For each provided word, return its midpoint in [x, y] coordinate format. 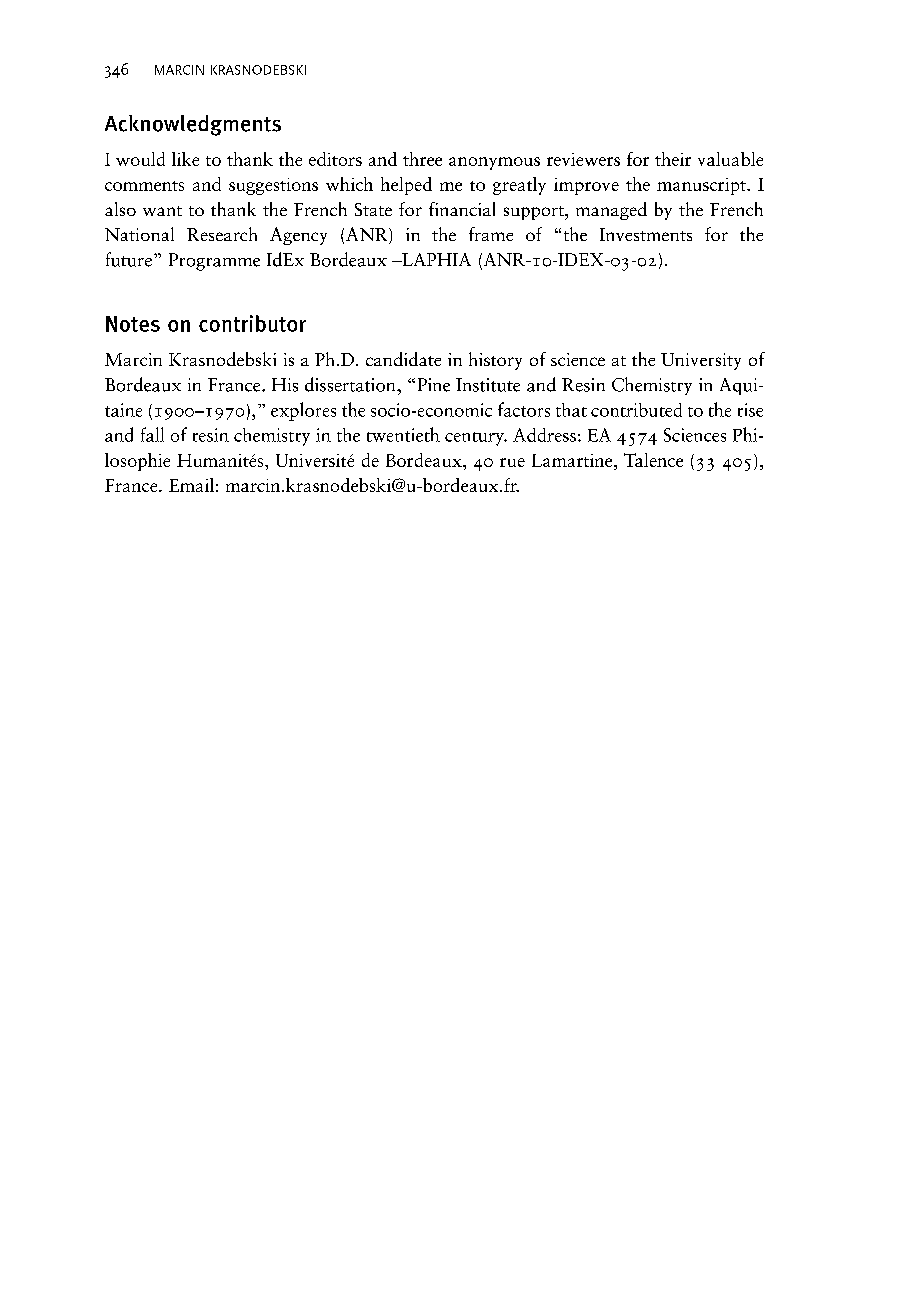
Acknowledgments [193, 125]
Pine [434, 385]
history [495, 361]
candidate [403, 359]
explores [303, 411]
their [673, 159]
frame [491, 234]
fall [152, 434]
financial [462, 209]
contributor [252, 323]
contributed [636, 410]
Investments [646, 234]
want [162, 211]
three [422, 159]
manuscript [702, 186]
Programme [214, 262]
